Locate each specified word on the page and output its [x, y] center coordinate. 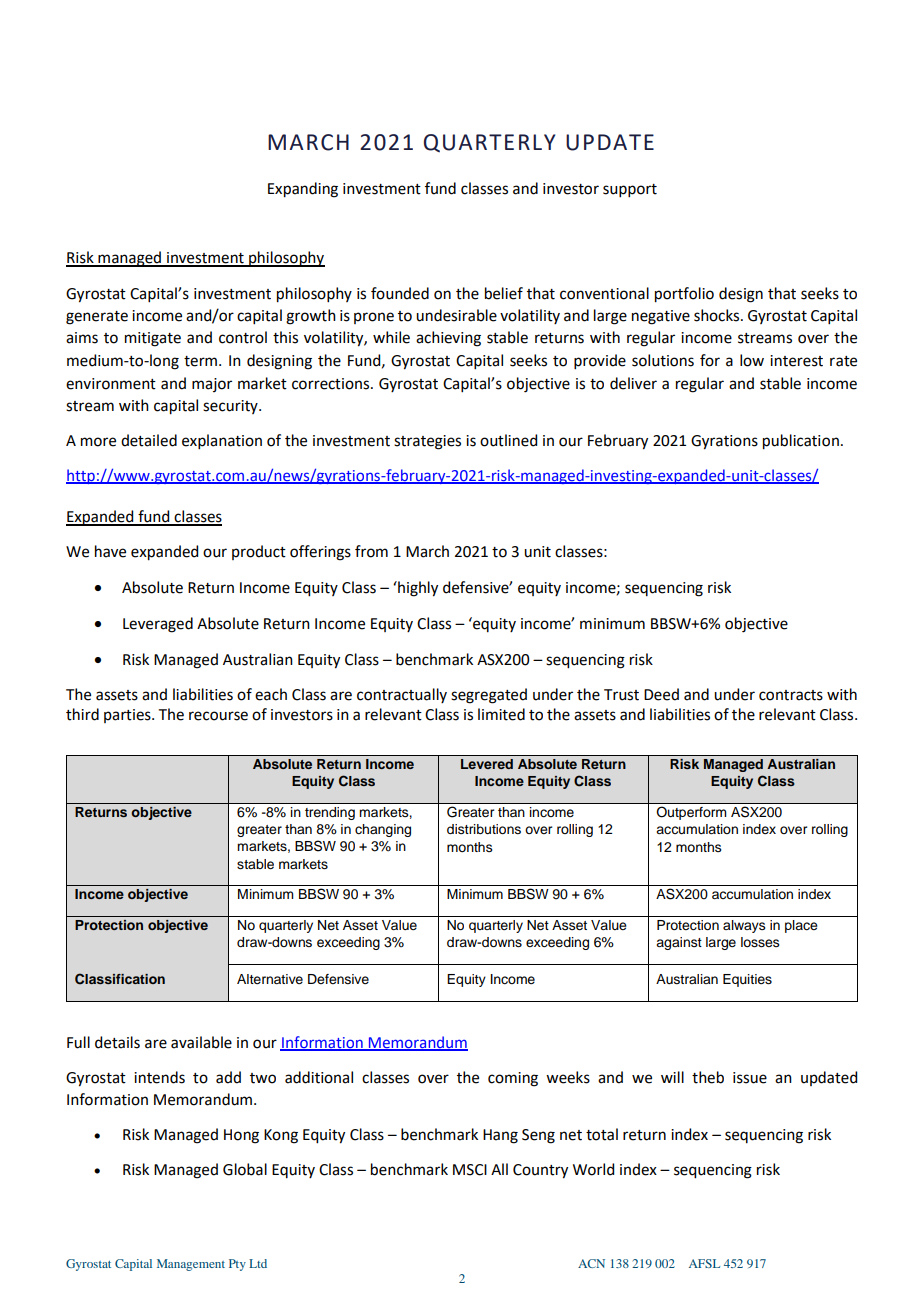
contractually [402, 695]
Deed [661, 694]
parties [128, 716]
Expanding [303, 190]
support [630, 190]
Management [191, 1265]
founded [400, 293]
